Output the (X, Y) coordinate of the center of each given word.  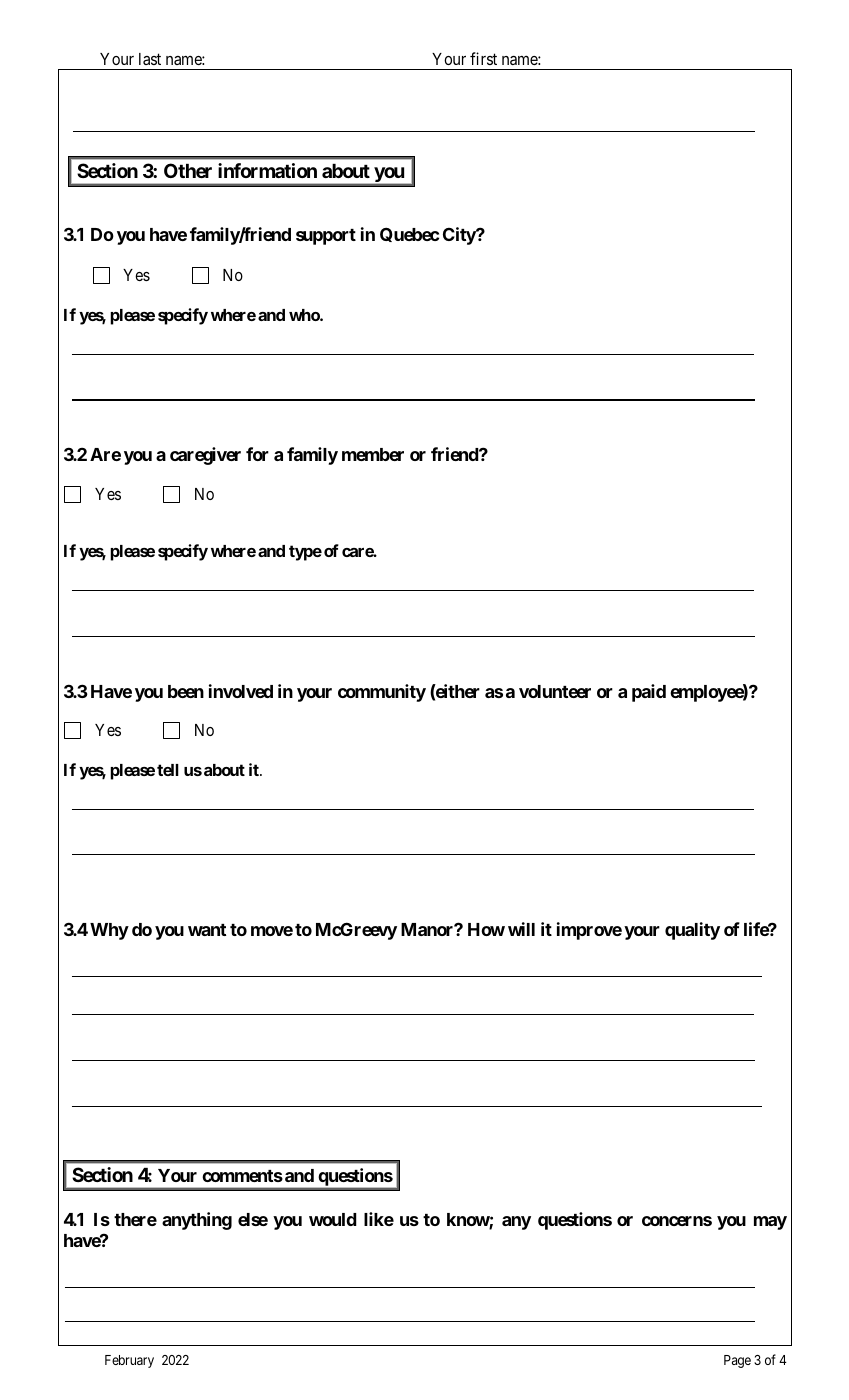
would (333, 1219)
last (150, 59)
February (129, 1361)
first (483, 58)
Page (737, 1361)
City (460, 236)
